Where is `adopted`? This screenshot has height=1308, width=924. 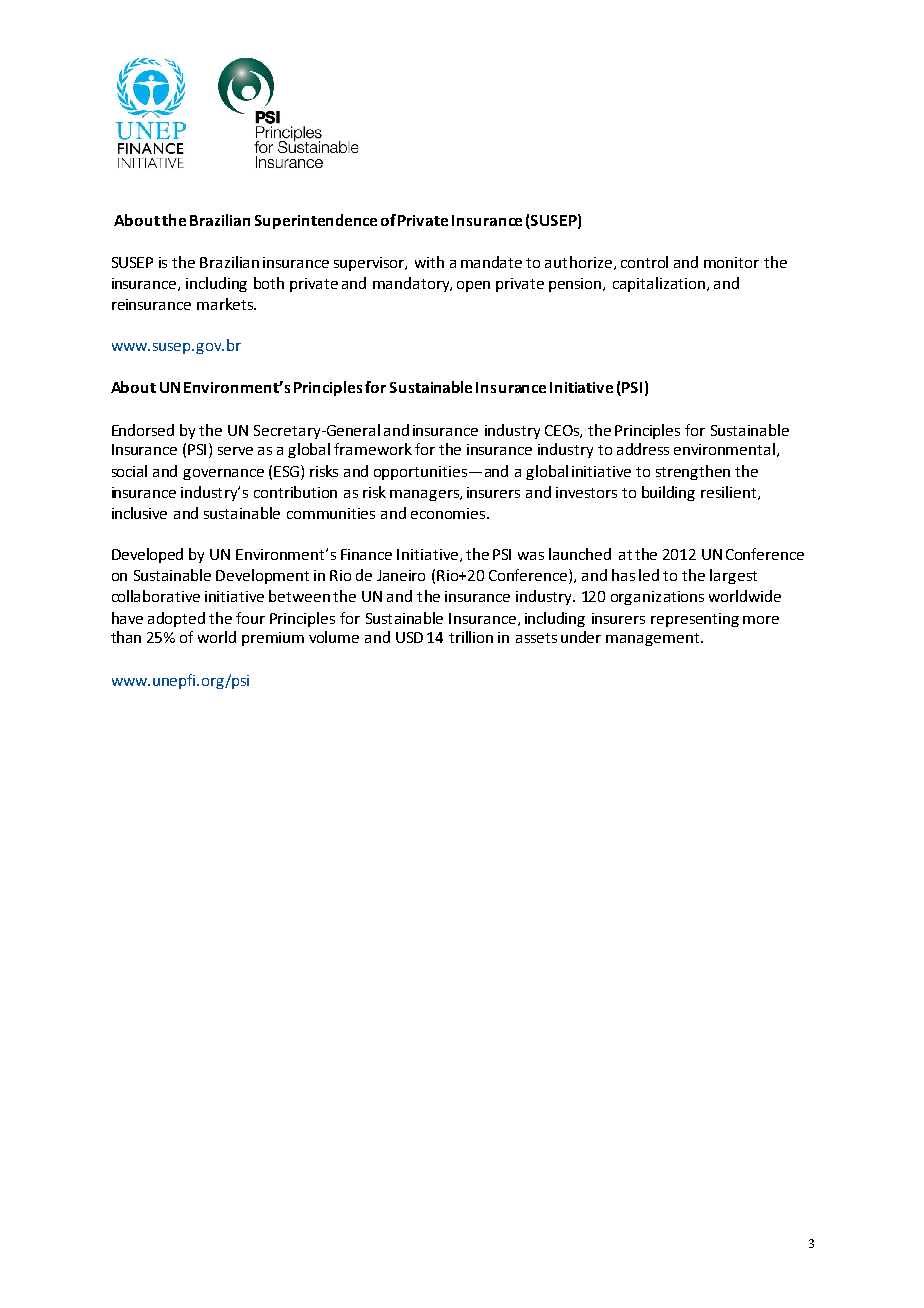 adopted is located at coordinates (176, 619).
